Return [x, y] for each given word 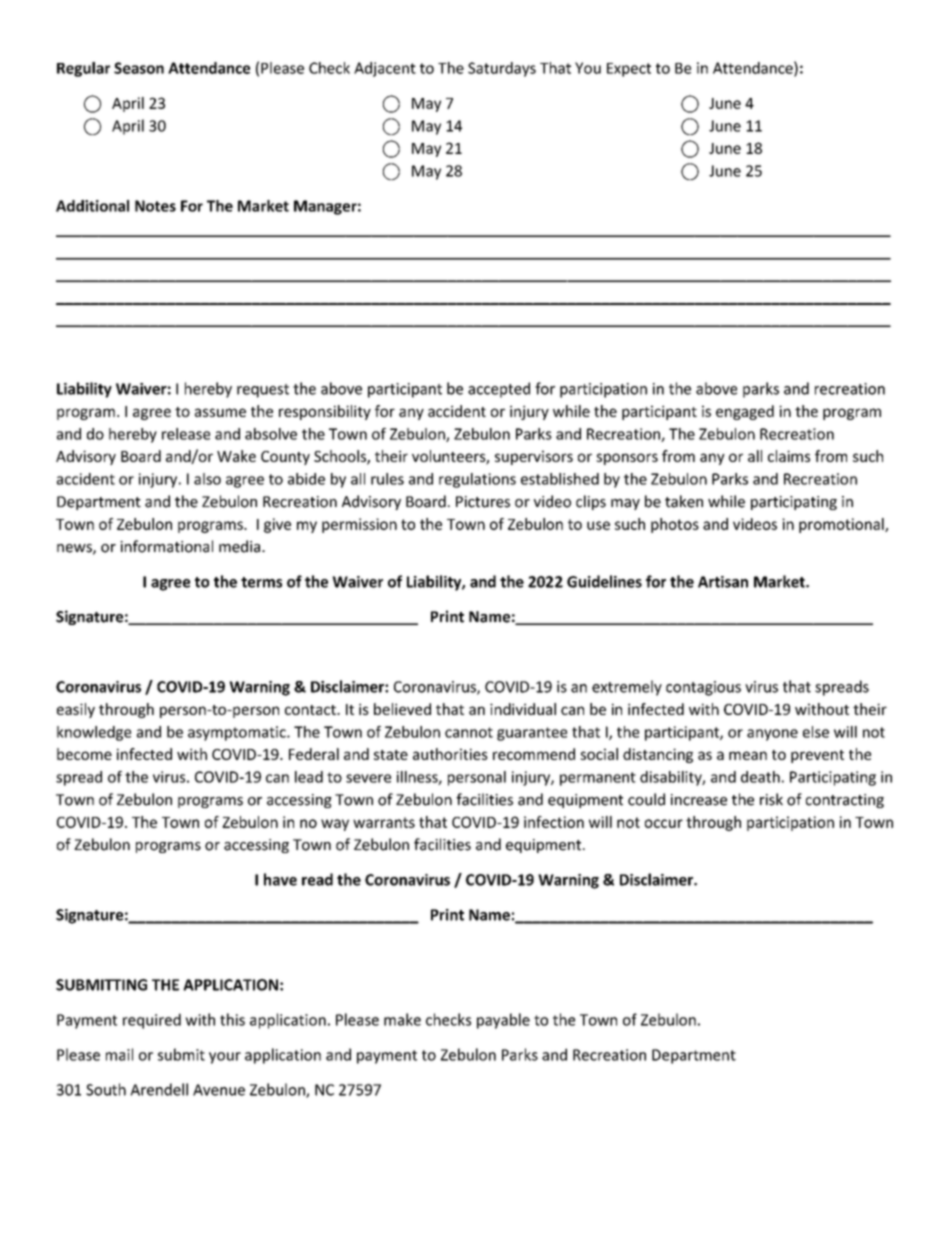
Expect [629, 70]
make [402, 1019]
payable [503, 1021]
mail [119, 1054]
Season [139, 68]
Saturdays [502, 69]
